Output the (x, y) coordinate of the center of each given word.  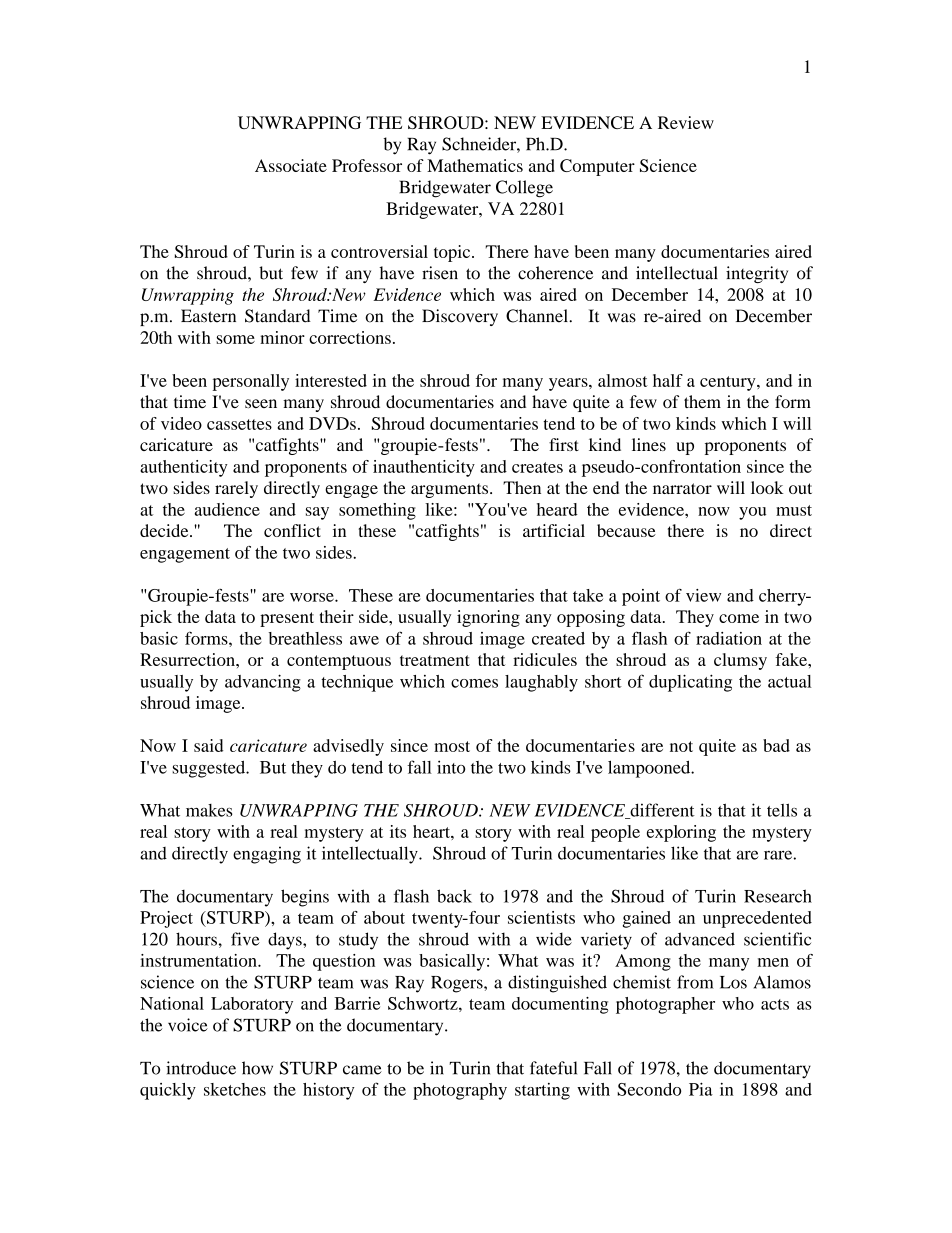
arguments (451, 490)
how (257, 1068)
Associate (291, 165)
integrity (757, 274)
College (524, 189)
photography (460, 1091)
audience (227, 509)
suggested (210, 769)
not (681, 746)
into (451, 767)
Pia (701, 1089)
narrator (682, 488)
